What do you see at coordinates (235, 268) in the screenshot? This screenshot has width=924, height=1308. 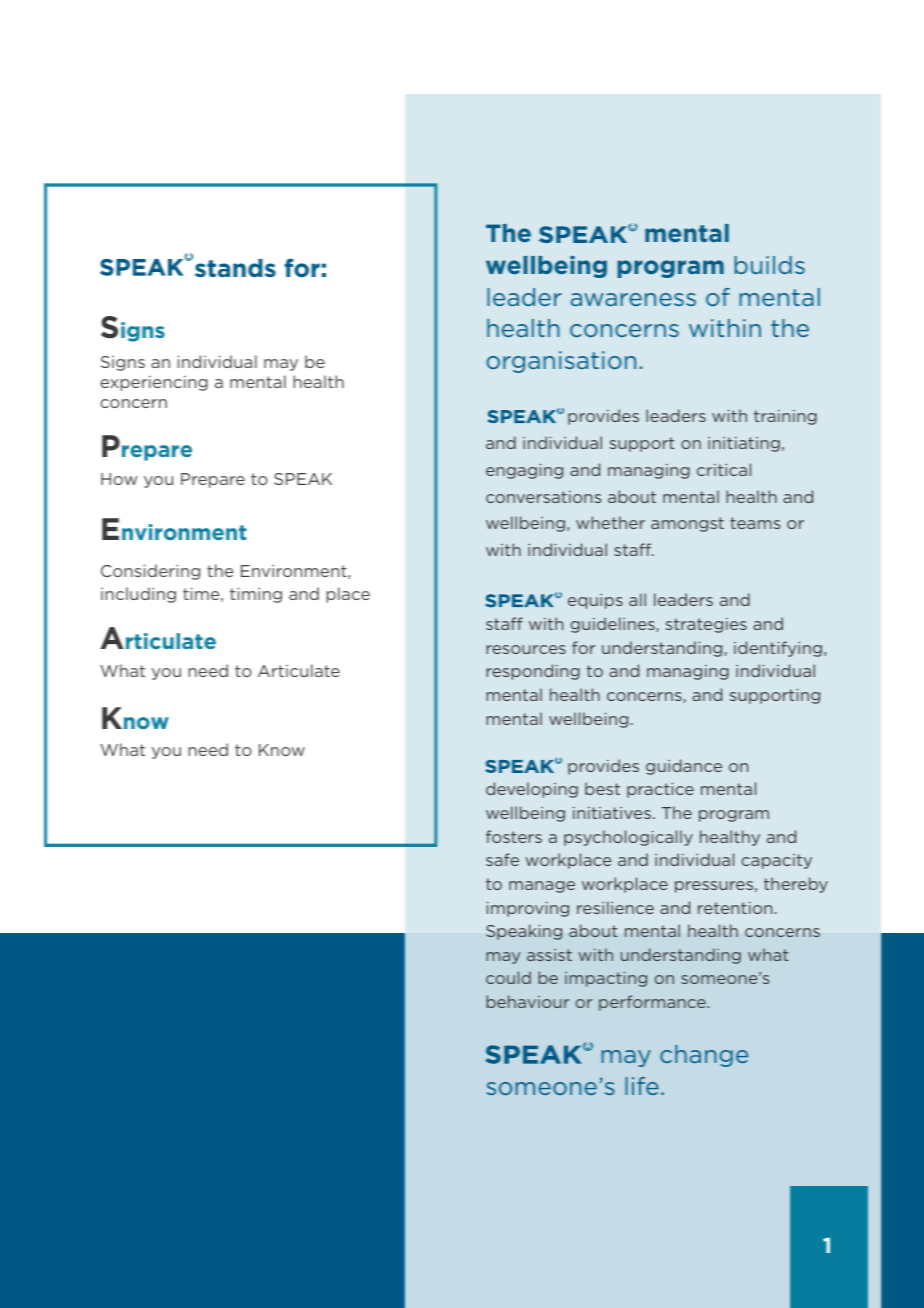 I see `stands` at bounding box center [235, 268].
